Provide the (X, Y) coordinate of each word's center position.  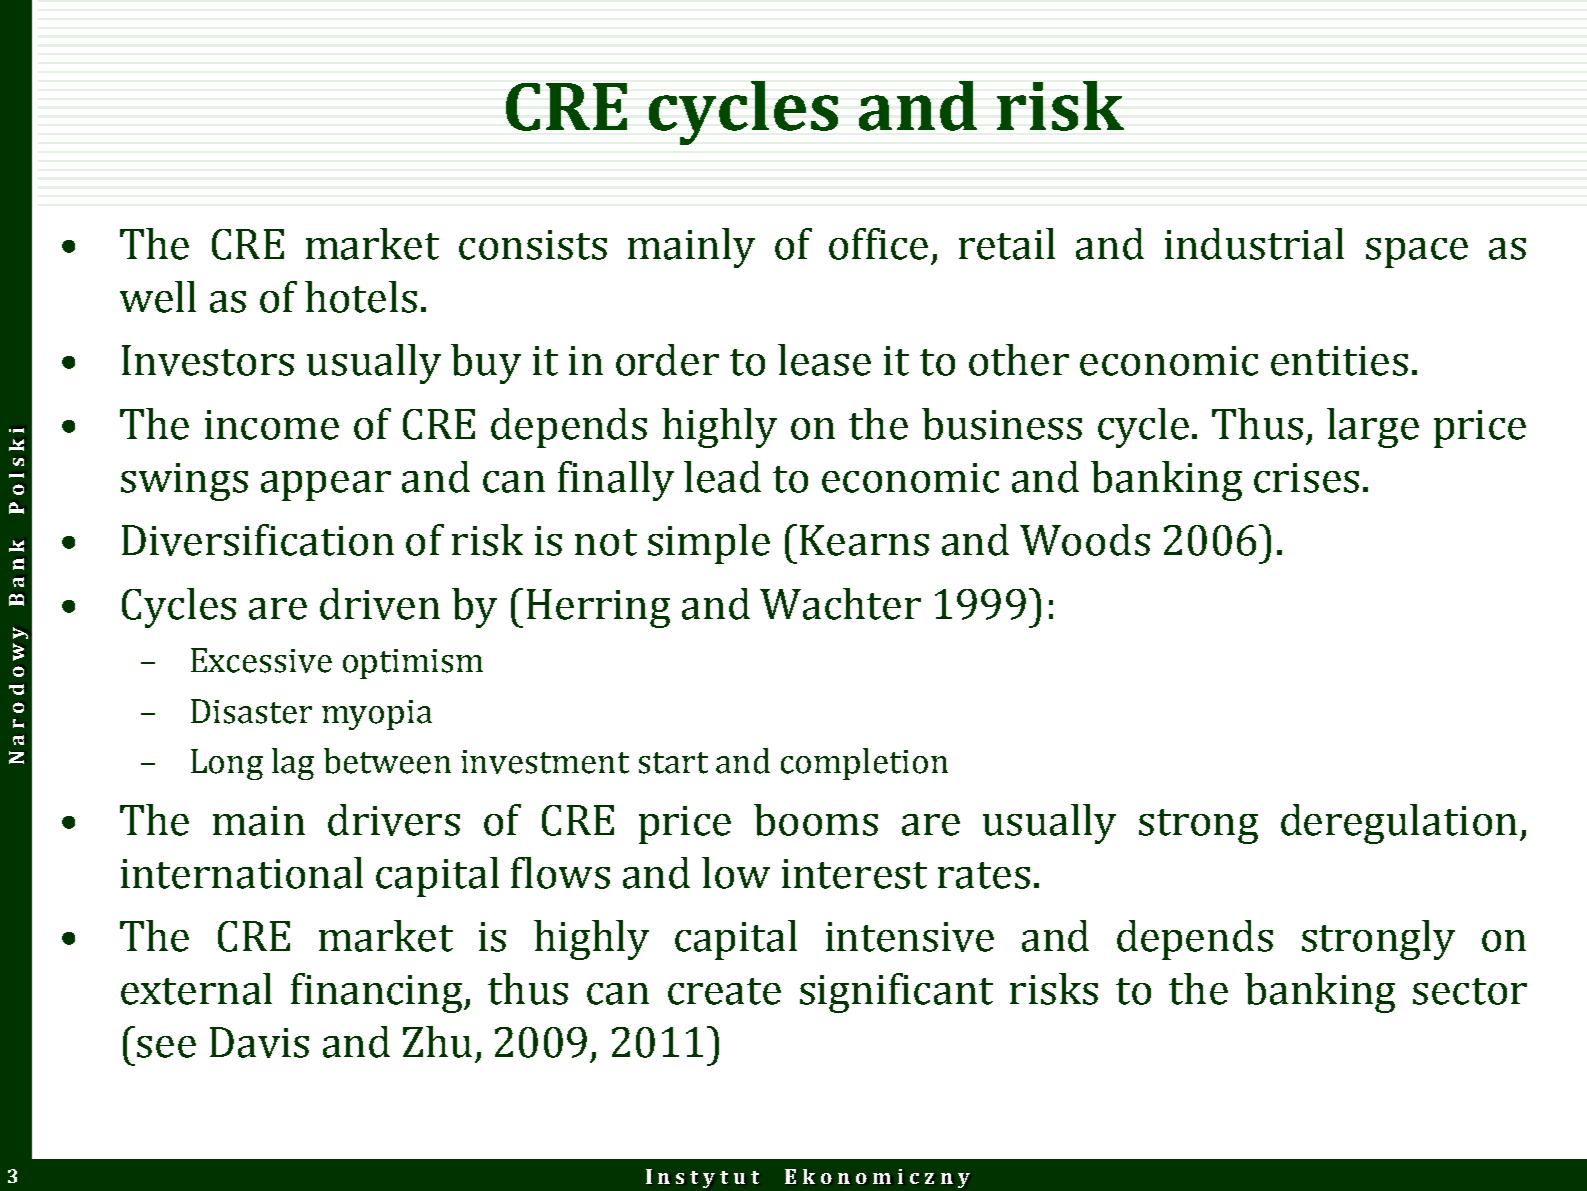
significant (896, 993)
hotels (361, 297)
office (878, 244)
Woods (1085, 540)
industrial (1254, 244)
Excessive (261, 660)
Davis (259, 1042)
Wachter (840, 604)
